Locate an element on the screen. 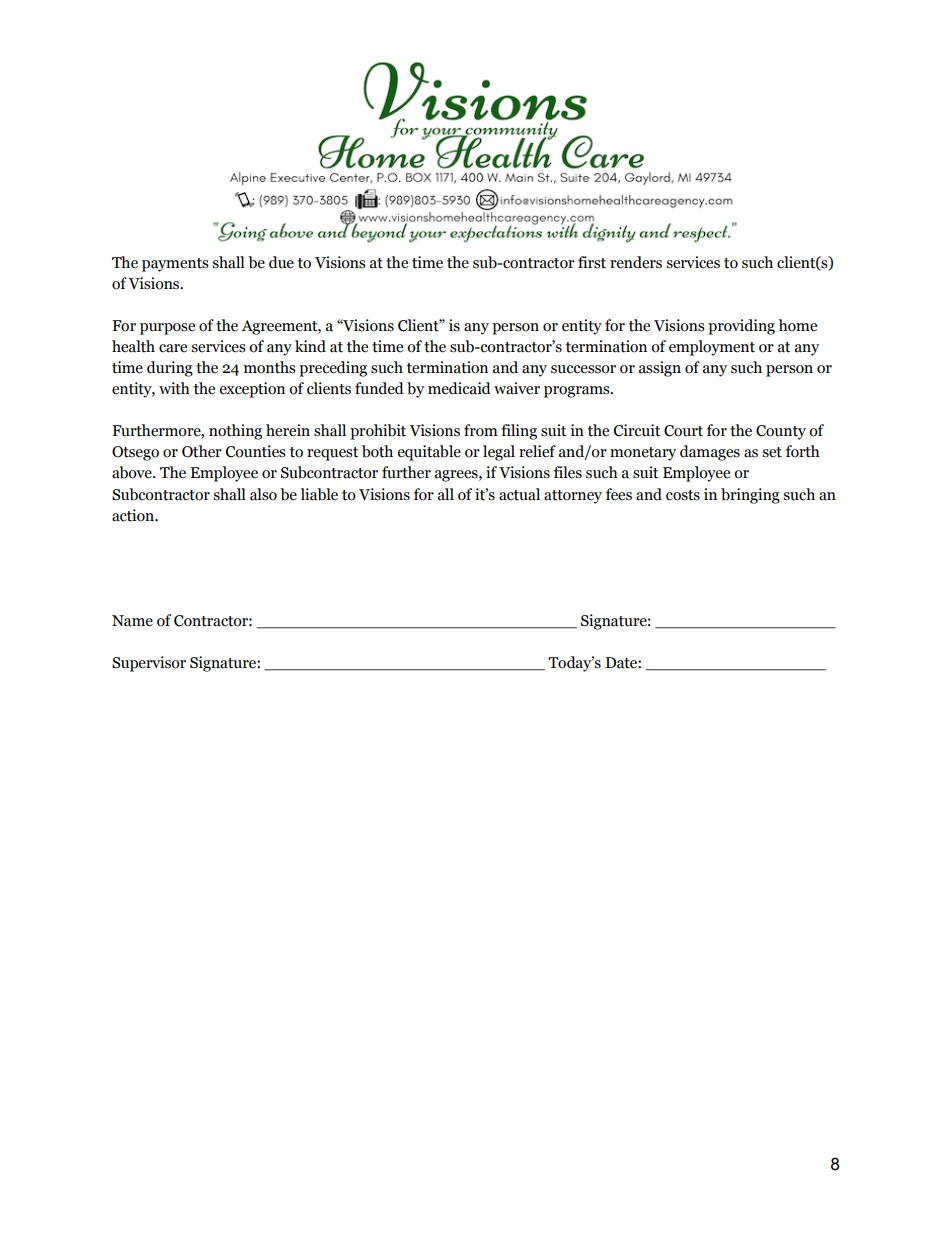  renders is located at coordinates (636, 262).
